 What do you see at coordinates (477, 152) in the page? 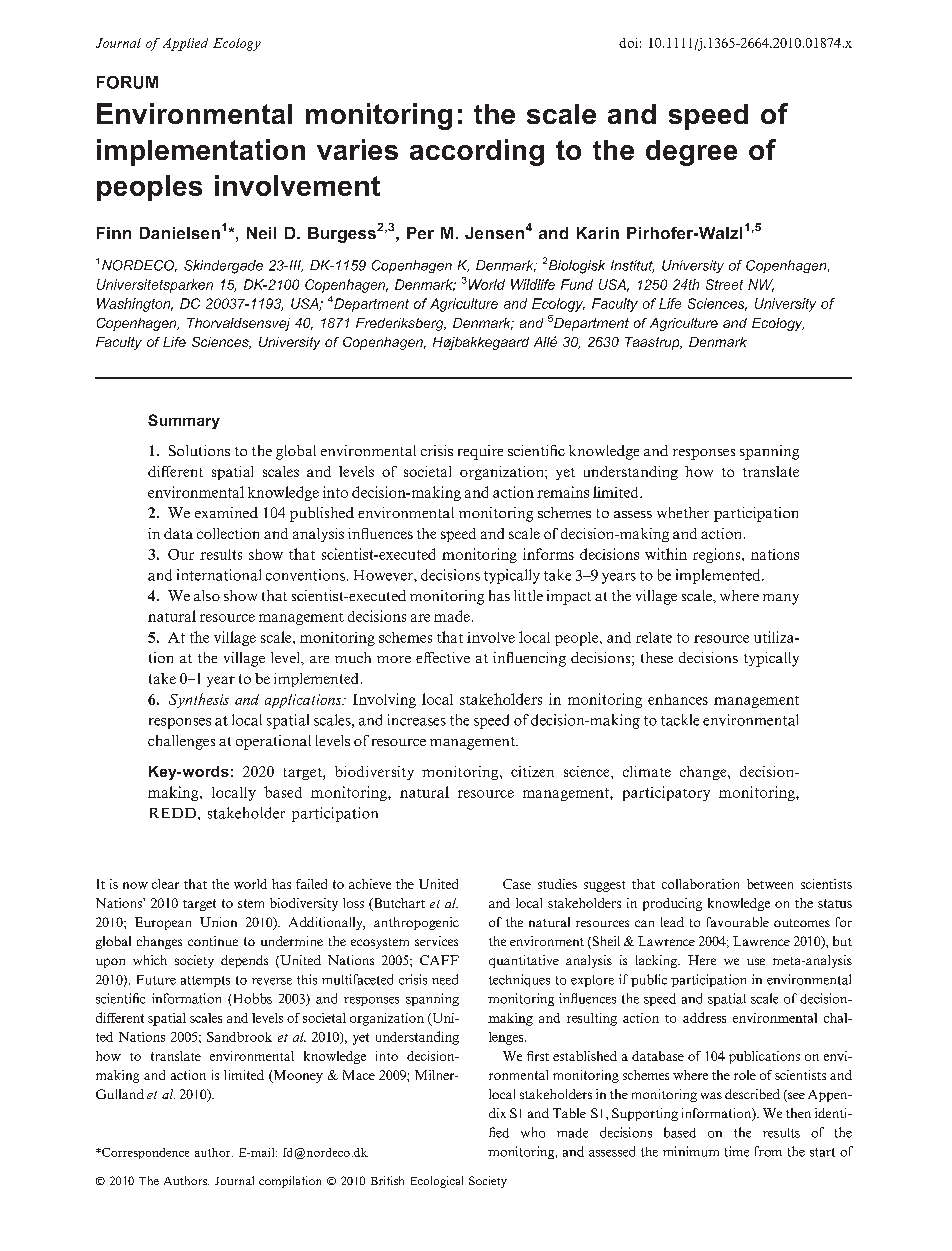
I see `according` at bounding box center [477, 152].
